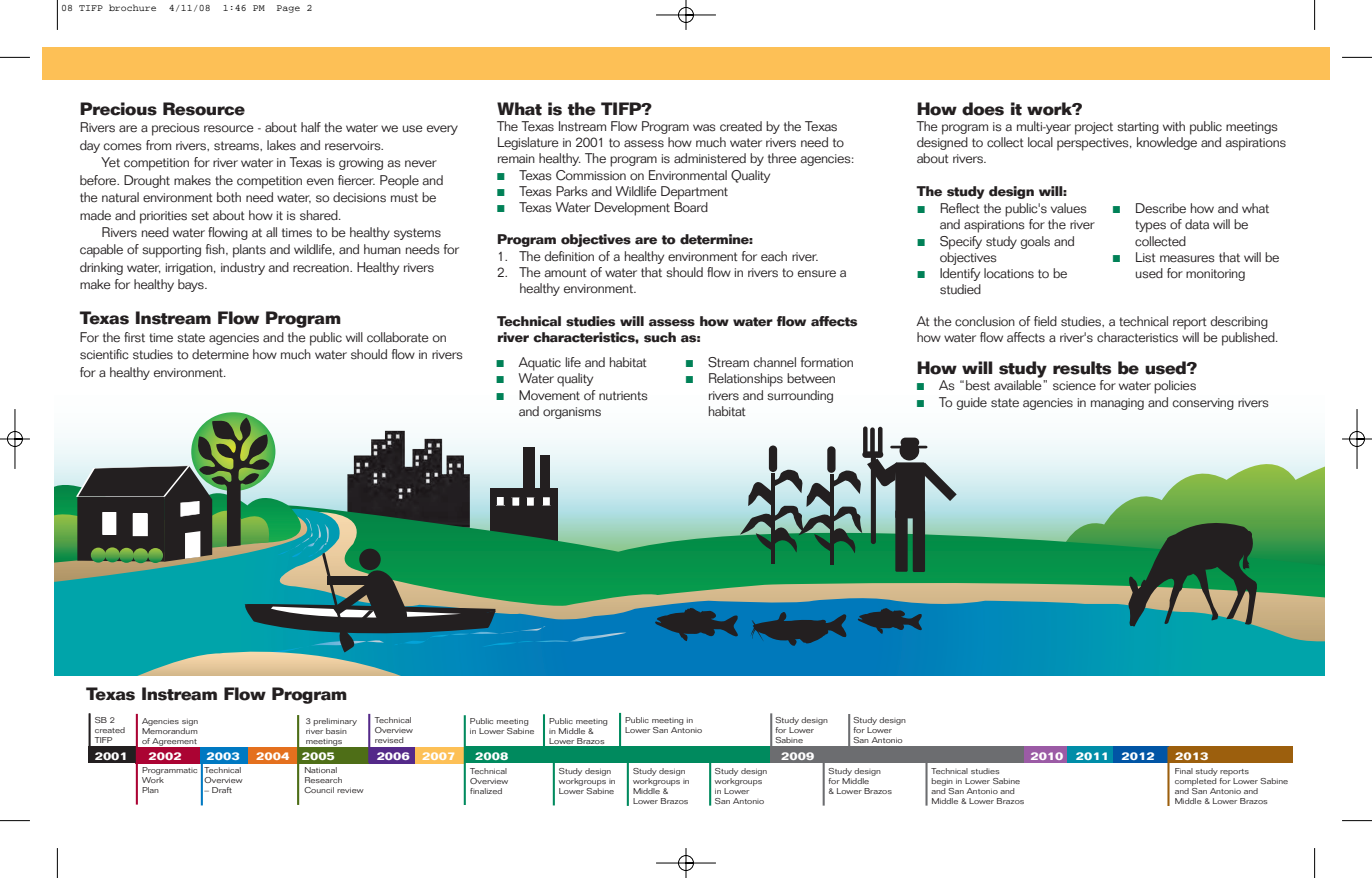 The height and width of the screenshot is (878, 1372). What do you see at coordinates (623, 396) in the screenshot?
I see `nutrients` at bounding box center [623, 396].
